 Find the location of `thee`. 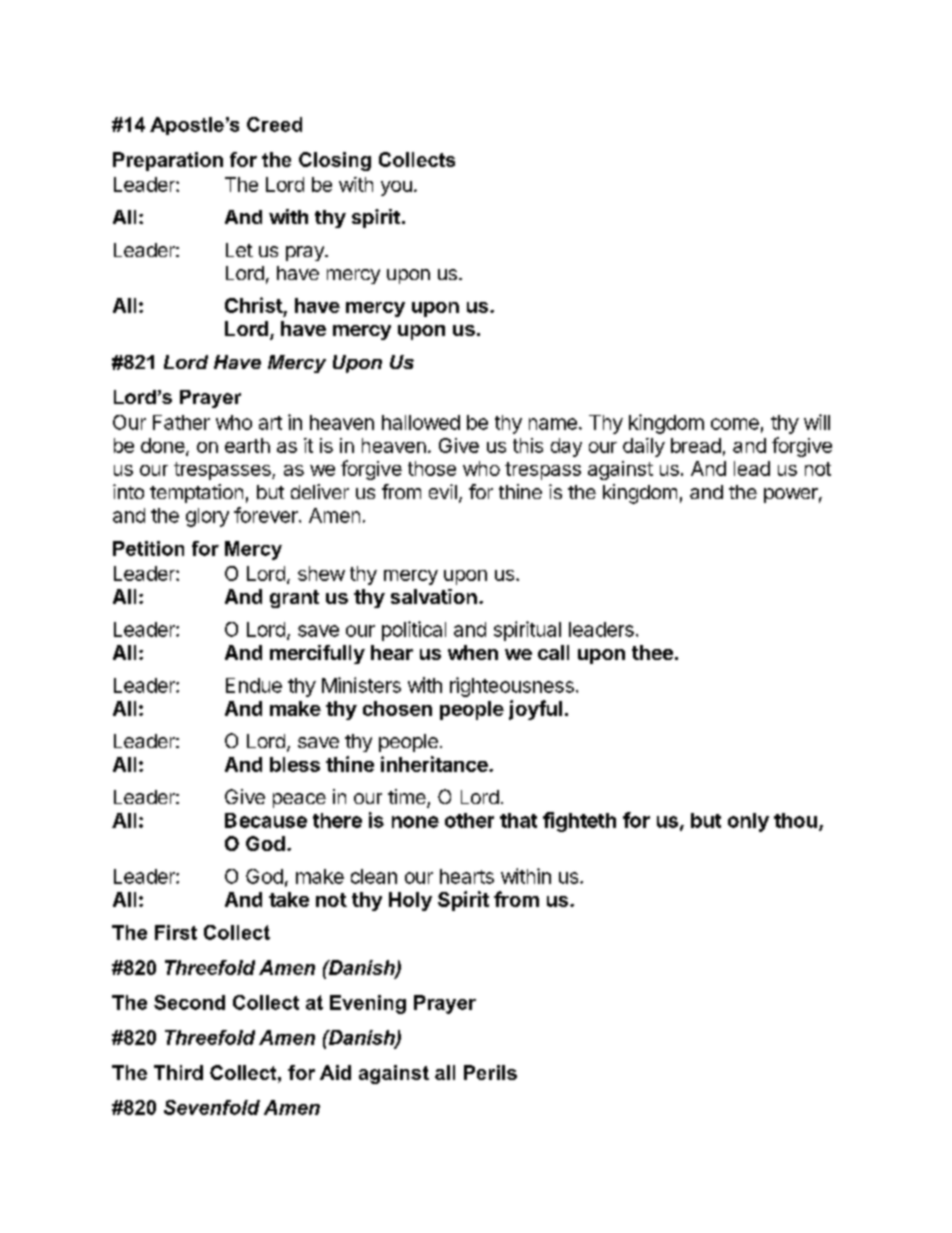

thee is located at coordinates (652, 652).
